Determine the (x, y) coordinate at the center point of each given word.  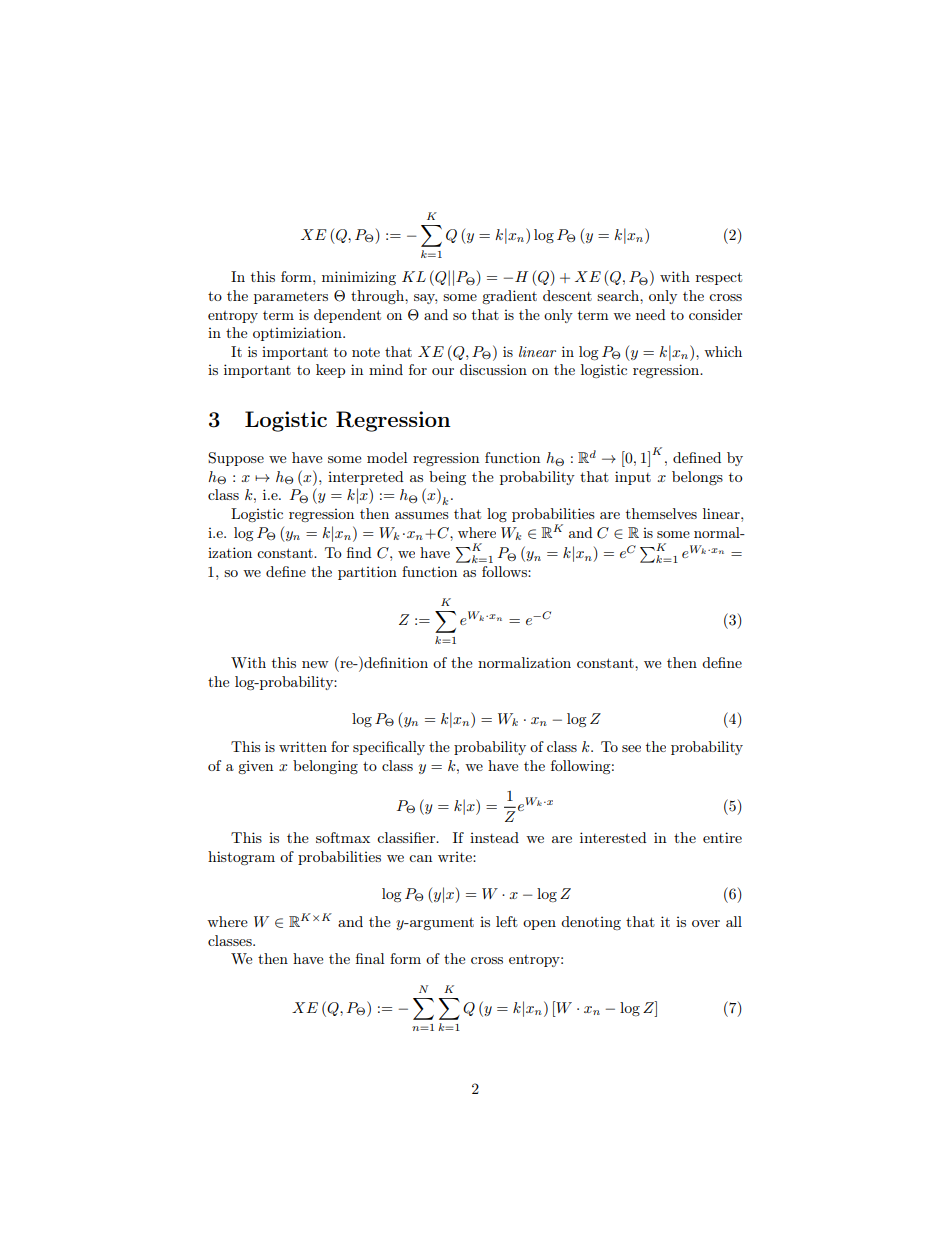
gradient (509, 297)
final (370, 958)
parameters (291, 298)
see (631, 748)
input (633, 478)
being (447, 478)
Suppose (236, 459)
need (651, 314)
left (507, 921)
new (315, 664)
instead (494, 837)
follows (505, 571)
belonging (325, 767)
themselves (661, 513)
